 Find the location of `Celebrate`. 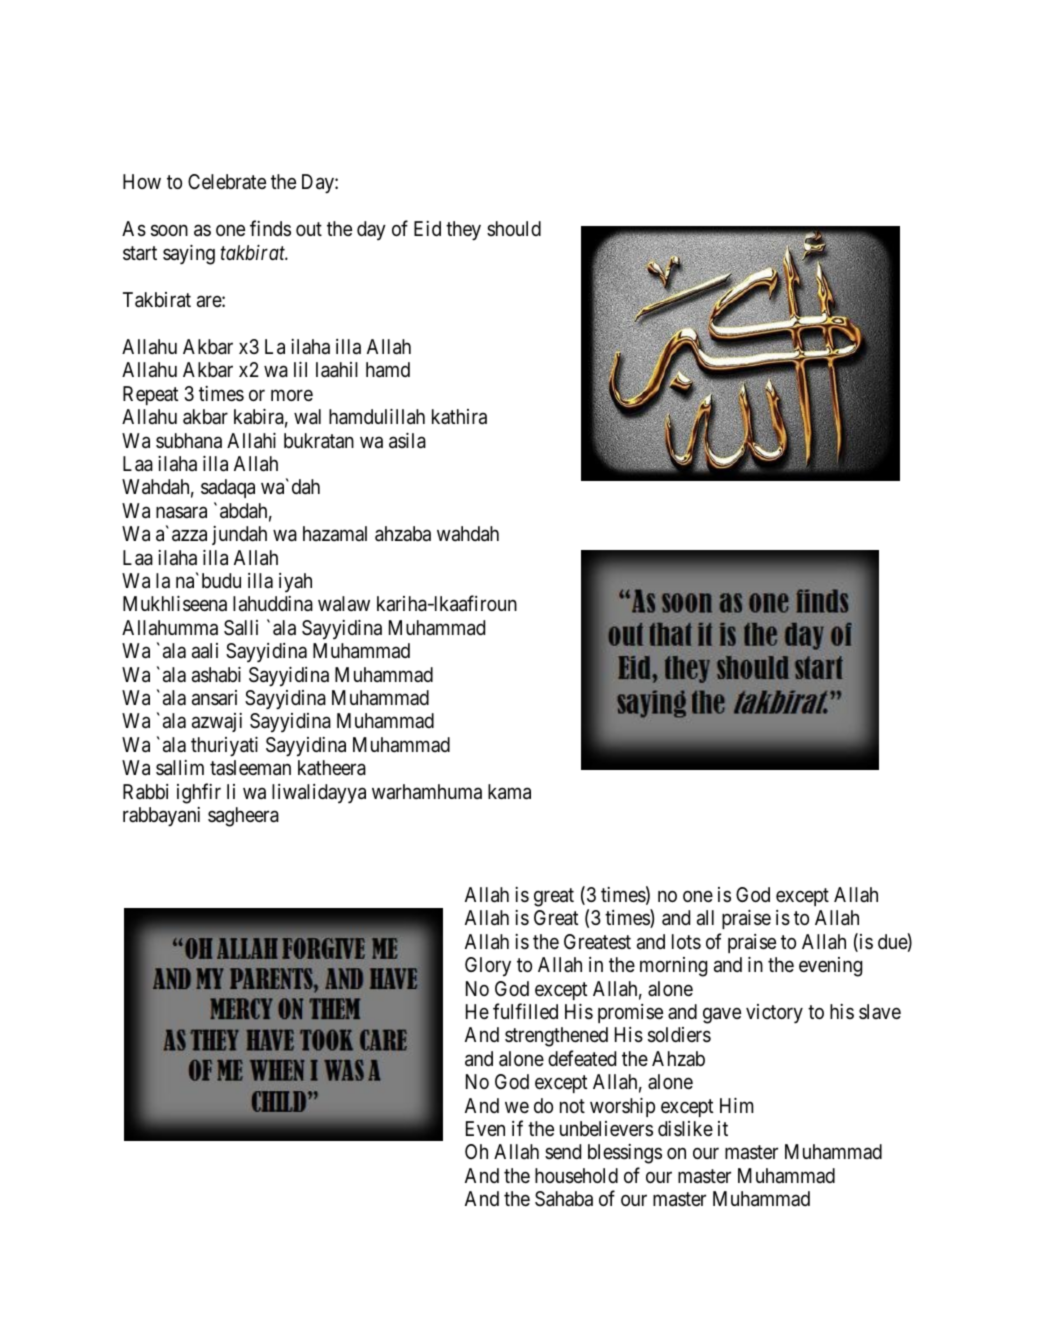

Celebrate is located at coordinates (227, 181).
